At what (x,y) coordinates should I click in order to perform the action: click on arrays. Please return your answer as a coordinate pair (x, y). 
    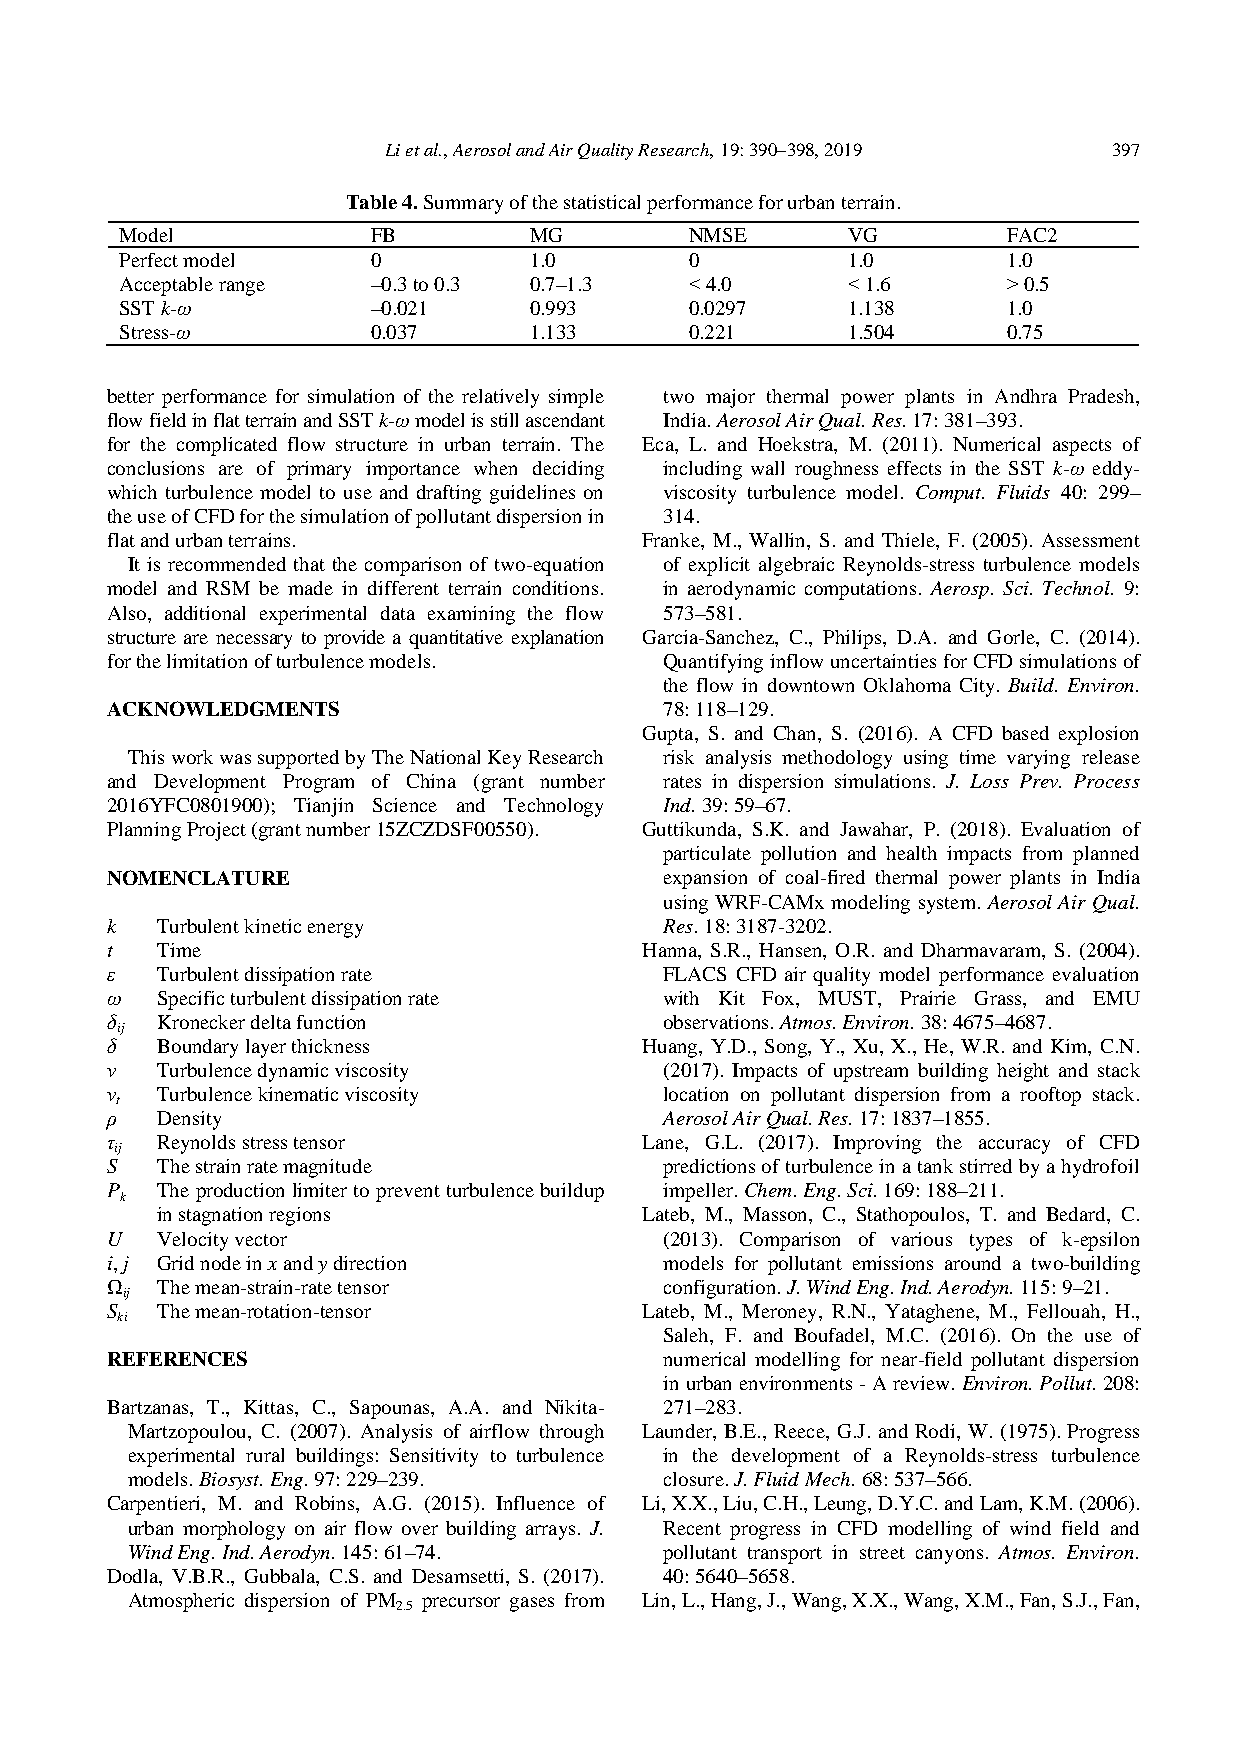
    Looking at the image, I should click on (550, 1532).
